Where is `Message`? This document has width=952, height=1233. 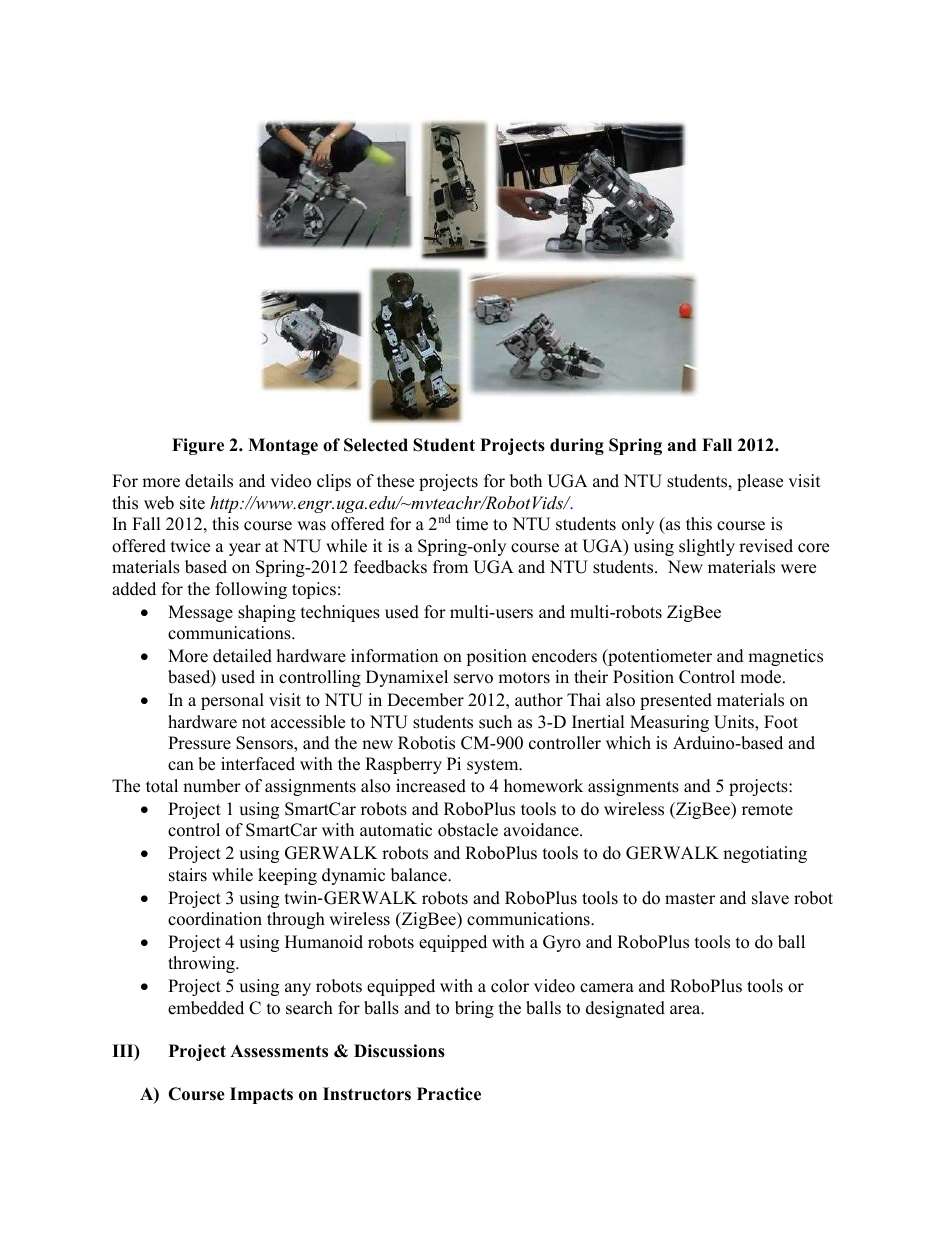
Message is located at coordinates (200, 613).
